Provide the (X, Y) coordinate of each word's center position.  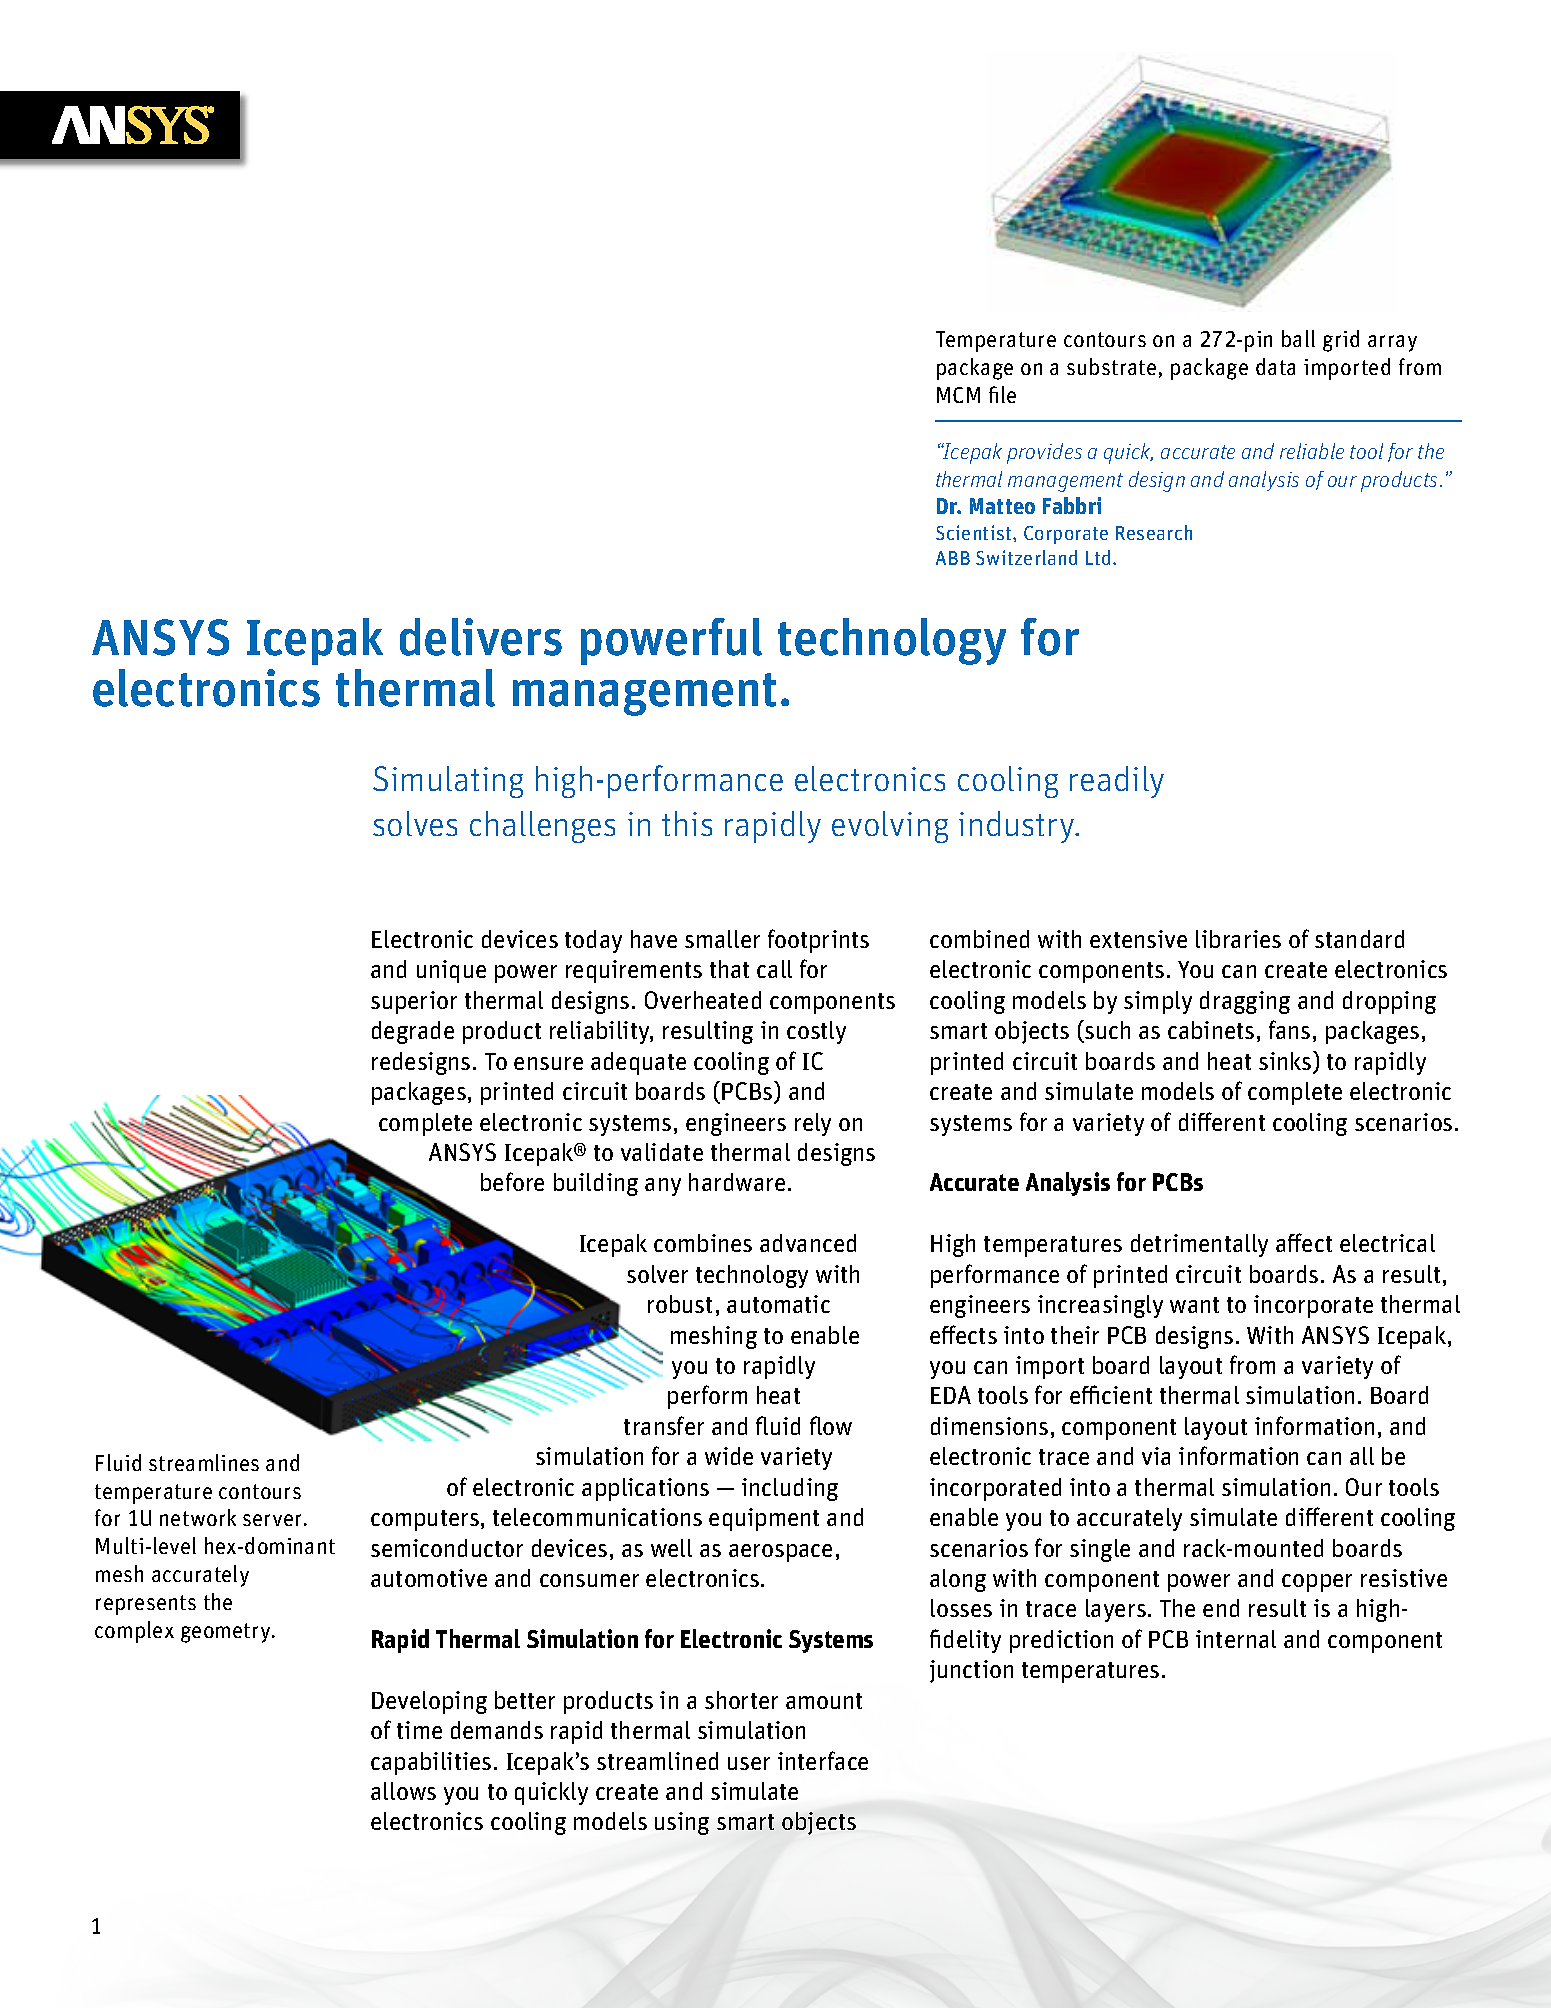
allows (403, 1791)
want (1194, 1305)
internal (1236, 1639)
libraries (1238, 939)
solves (415, 823)
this (687, 823)
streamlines (204, 1462)
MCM (958, 395)
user (749, 1763)
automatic (778, 1304)
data (1275, 366)
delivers (481, 637)
